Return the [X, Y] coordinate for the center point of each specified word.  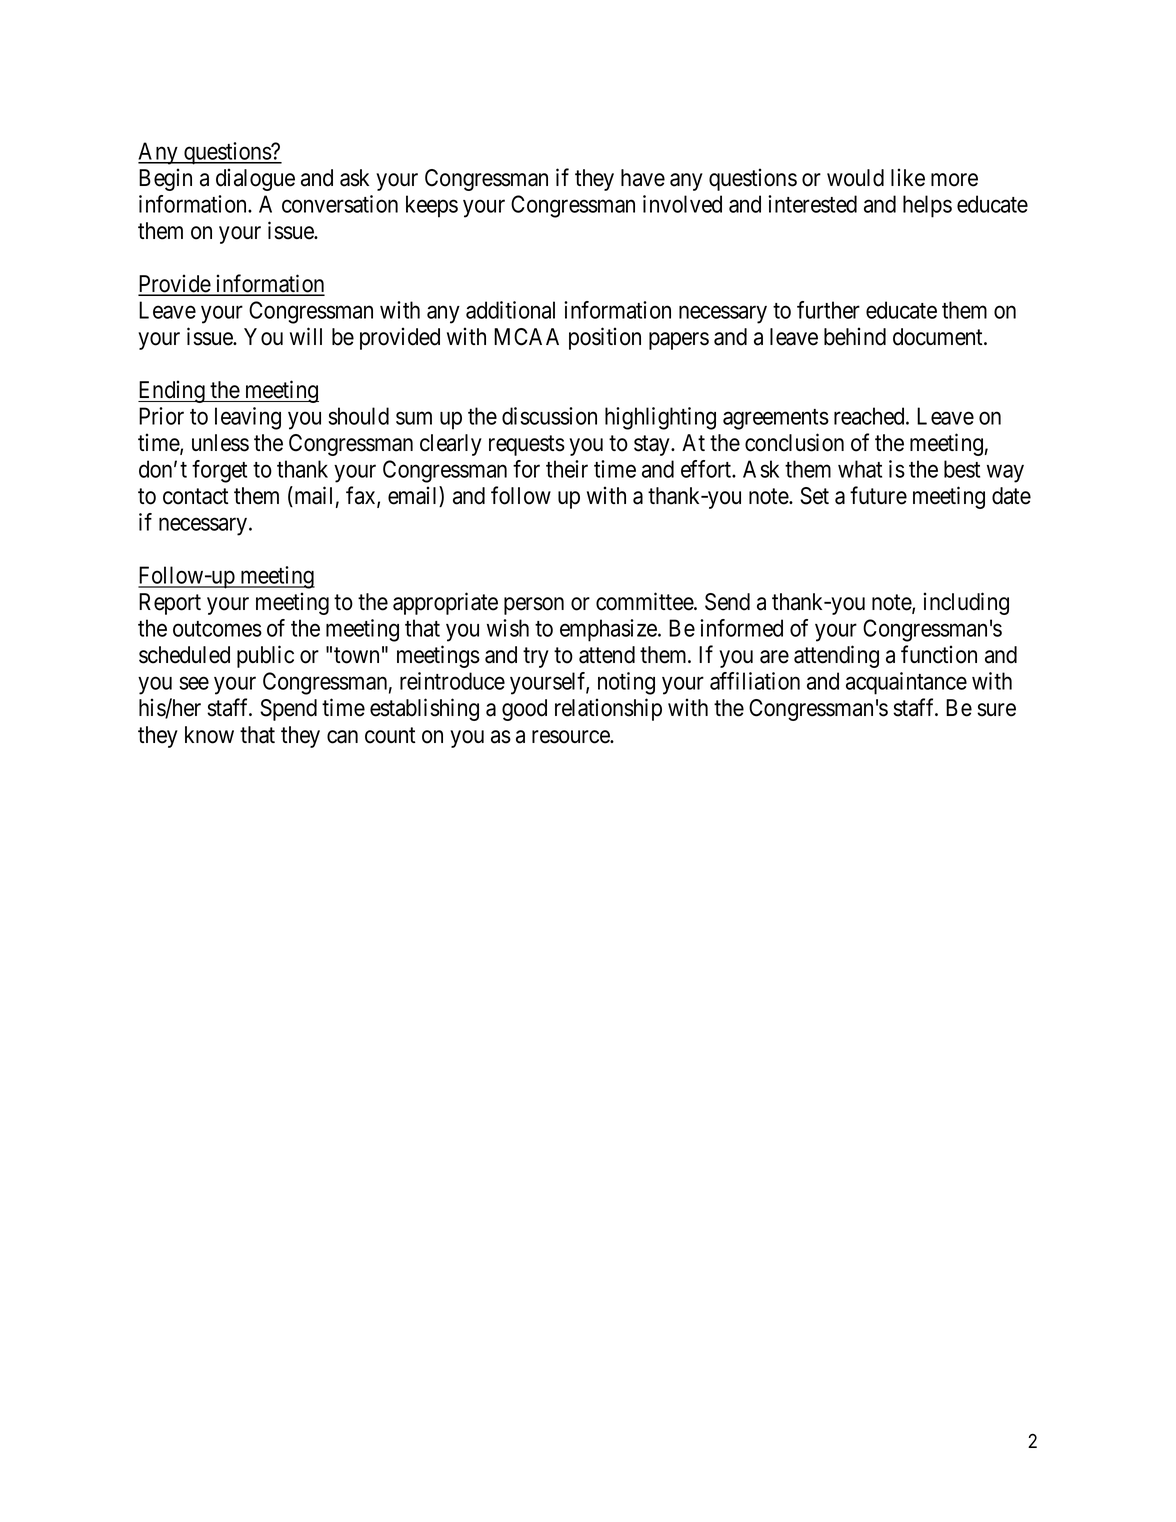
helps [927, 206]
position [605, 338]
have [643, 178]
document [939, 337]
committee [645, 601]
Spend [288, 710]
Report [170, 604]
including [966, 603]
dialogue [255, 179]
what [860, 469]
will [306, 336]
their [567, 469]
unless [220, 443]
